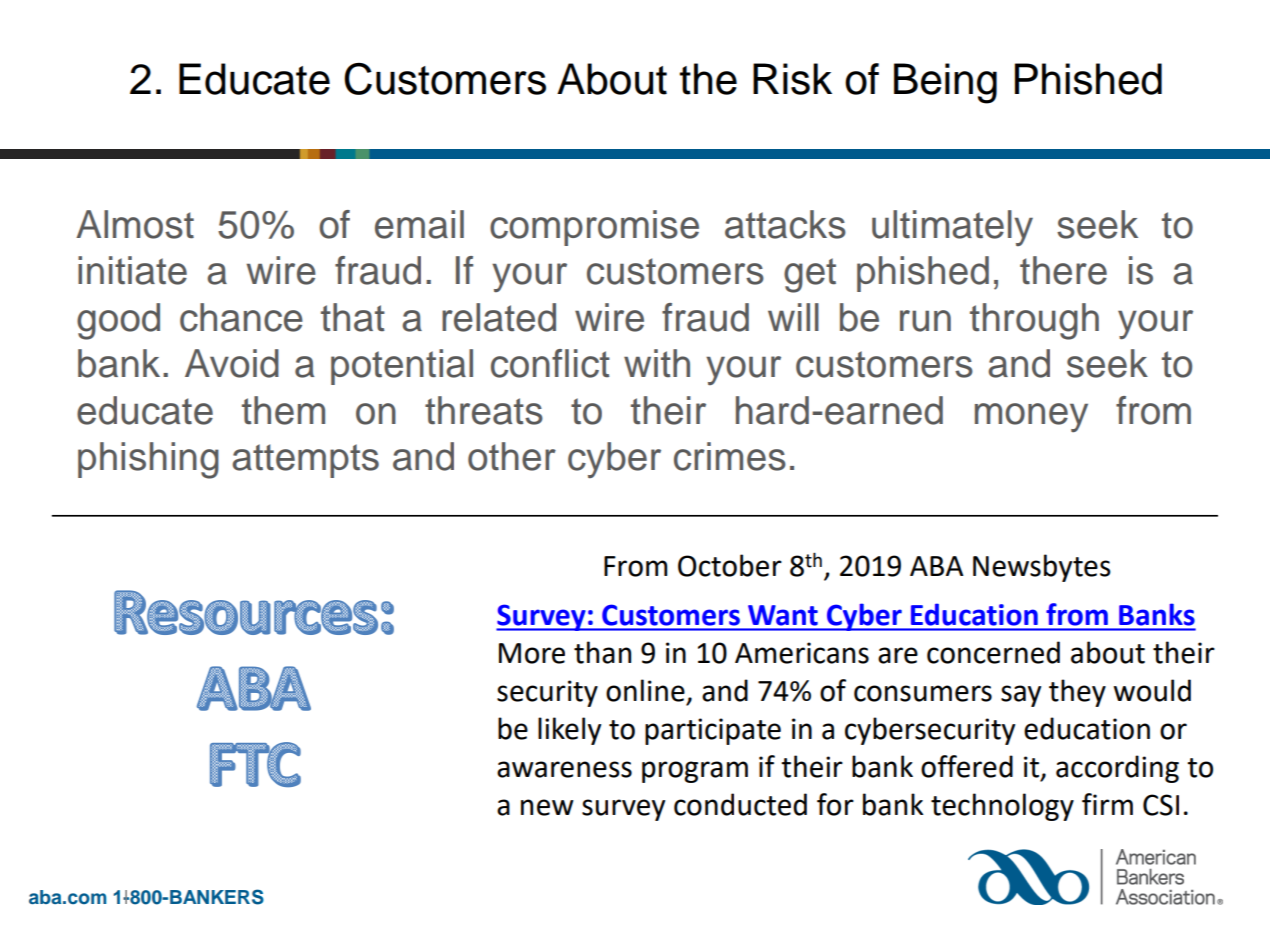  Describe the element at coordinates (305, 461) in the image. I see `attempts` at that location.
